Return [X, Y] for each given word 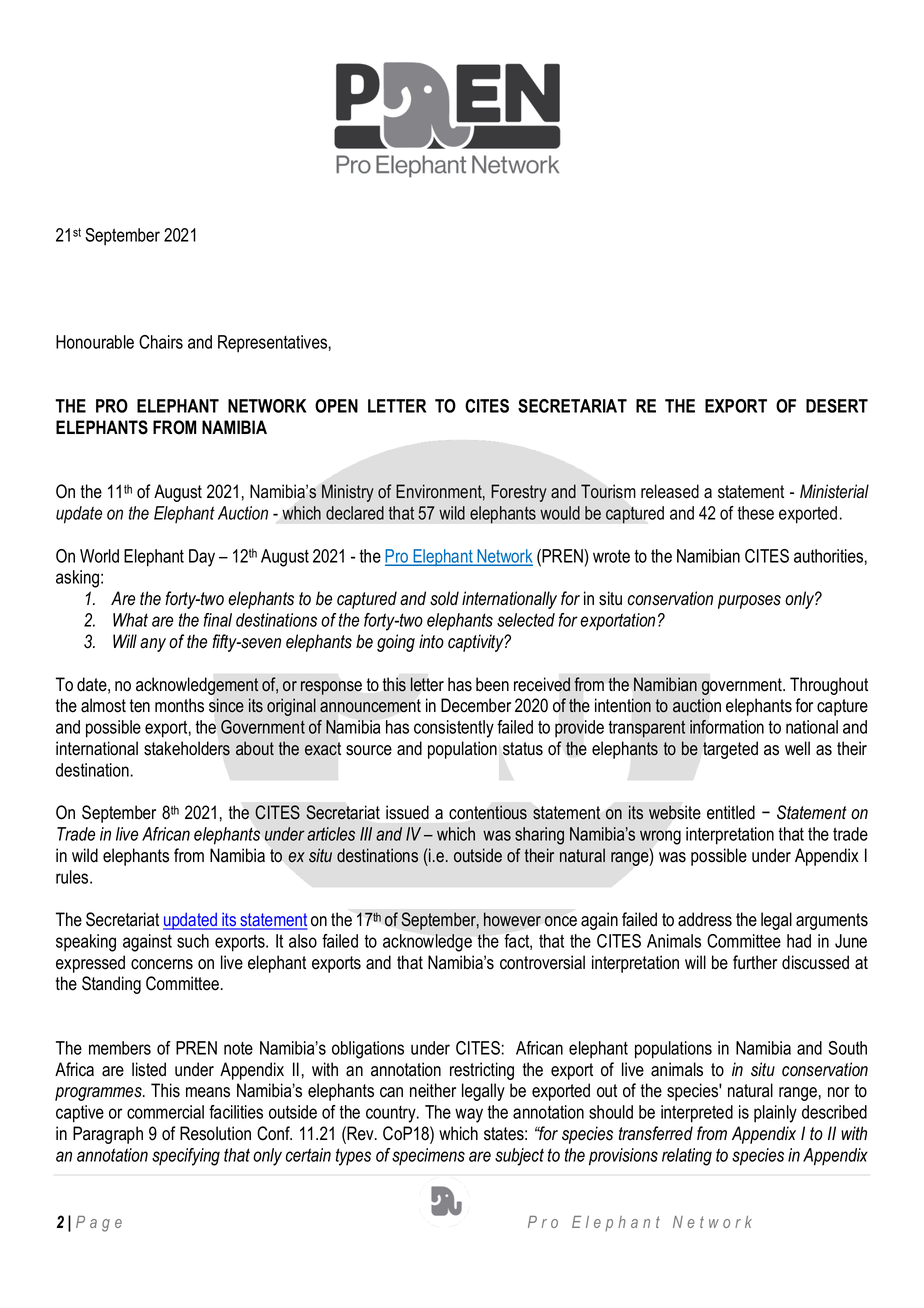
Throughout [829, 686]
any [153, 645]
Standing [111, 985]
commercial [165, 1112]
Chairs [161, 342]
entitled [731, 812]
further [755, 962]
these [755, 513]
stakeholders [187, 748]
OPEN [336, 406]
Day [202, 558]
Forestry [519, 493]
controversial [542, 962]
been [492, 684]
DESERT [837, 406]
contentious [488, 812]
